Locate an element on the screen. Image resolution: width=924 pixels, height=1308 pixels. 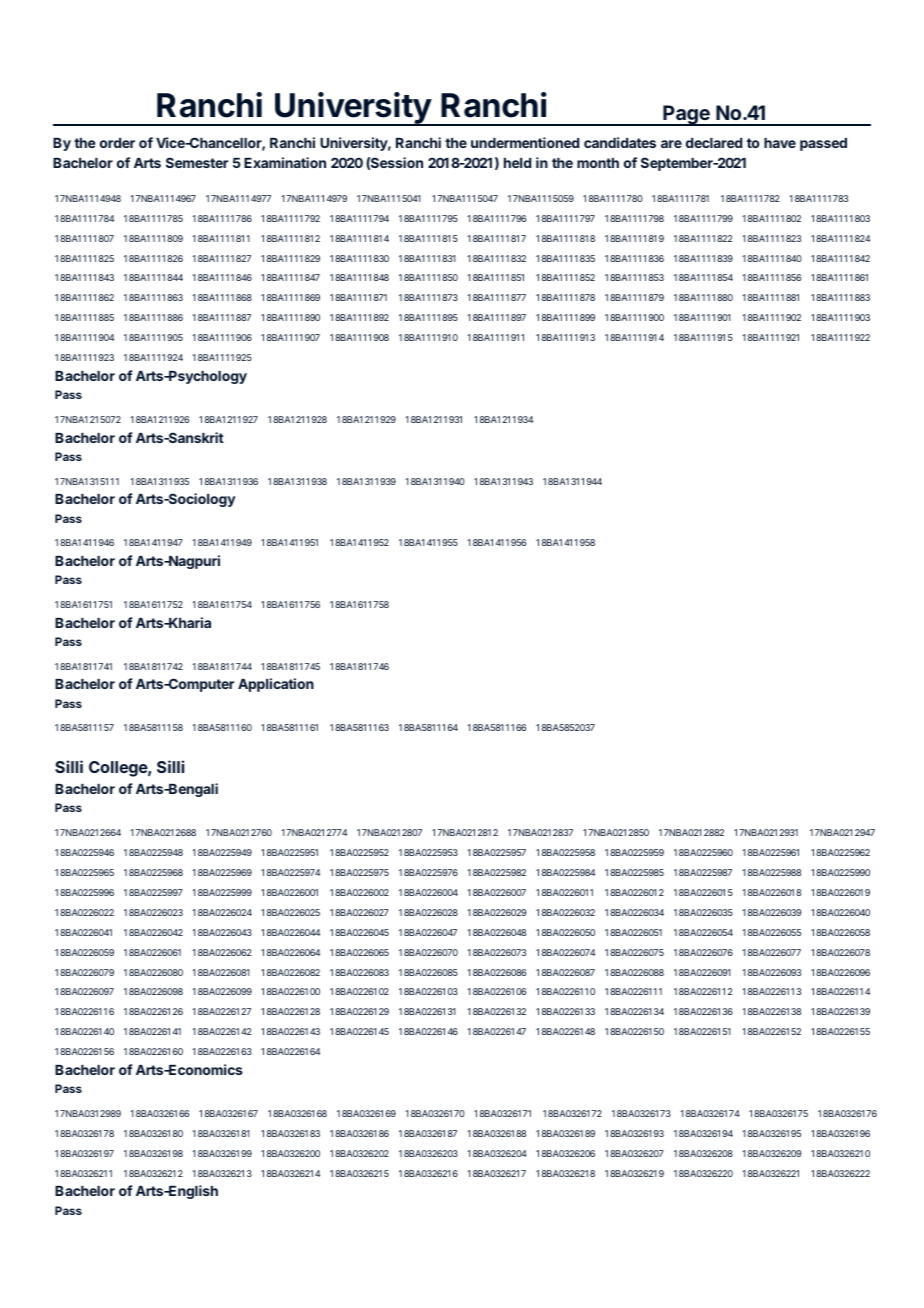
month is located at coordinates (598, 163).
